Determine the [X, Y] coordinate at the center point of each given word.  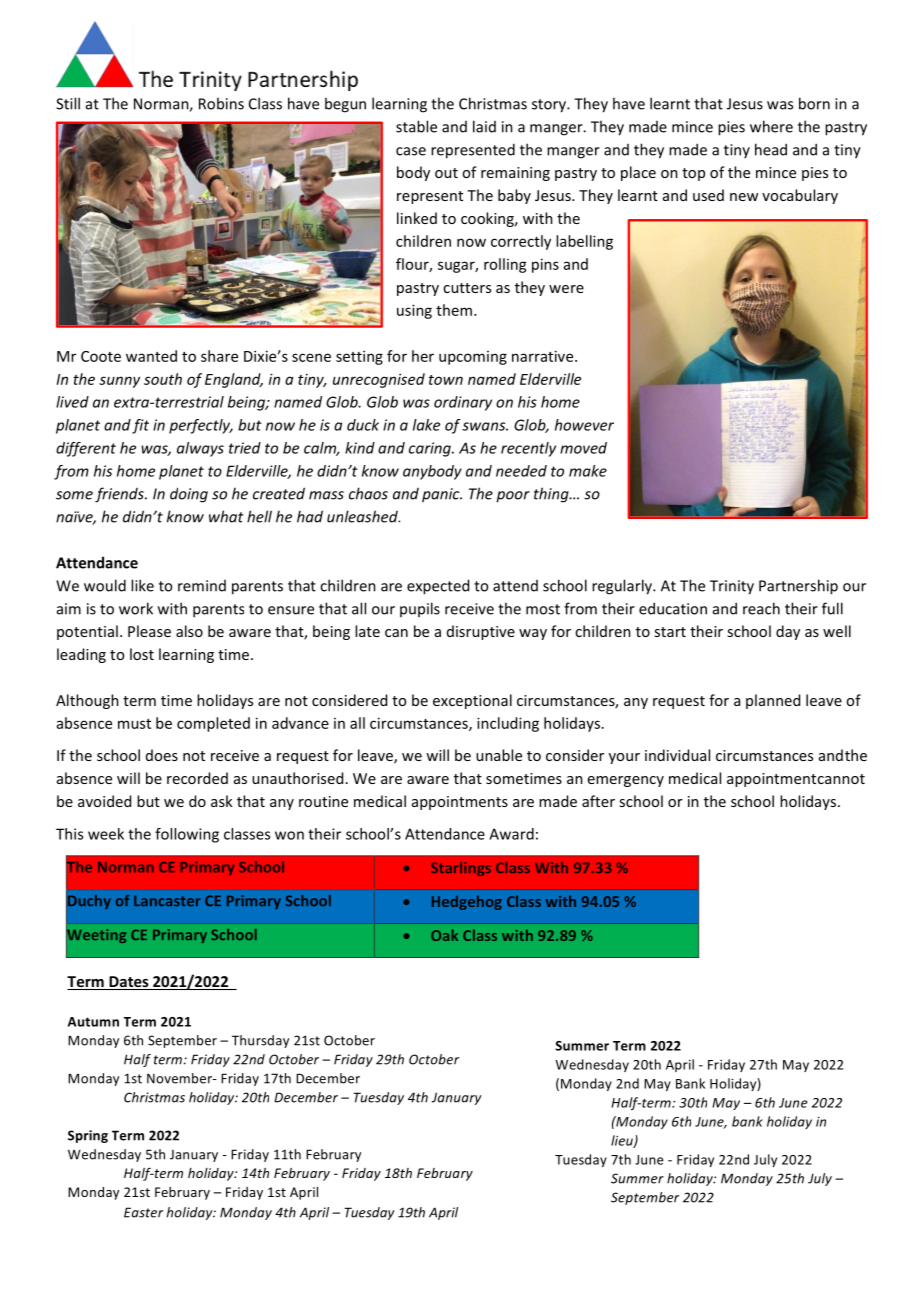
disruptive [481, 632]
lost [142, 654]
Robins [221, 103]
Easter [143, 1212]
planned [773, 701]
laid [484, 126]
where [771, 126]
